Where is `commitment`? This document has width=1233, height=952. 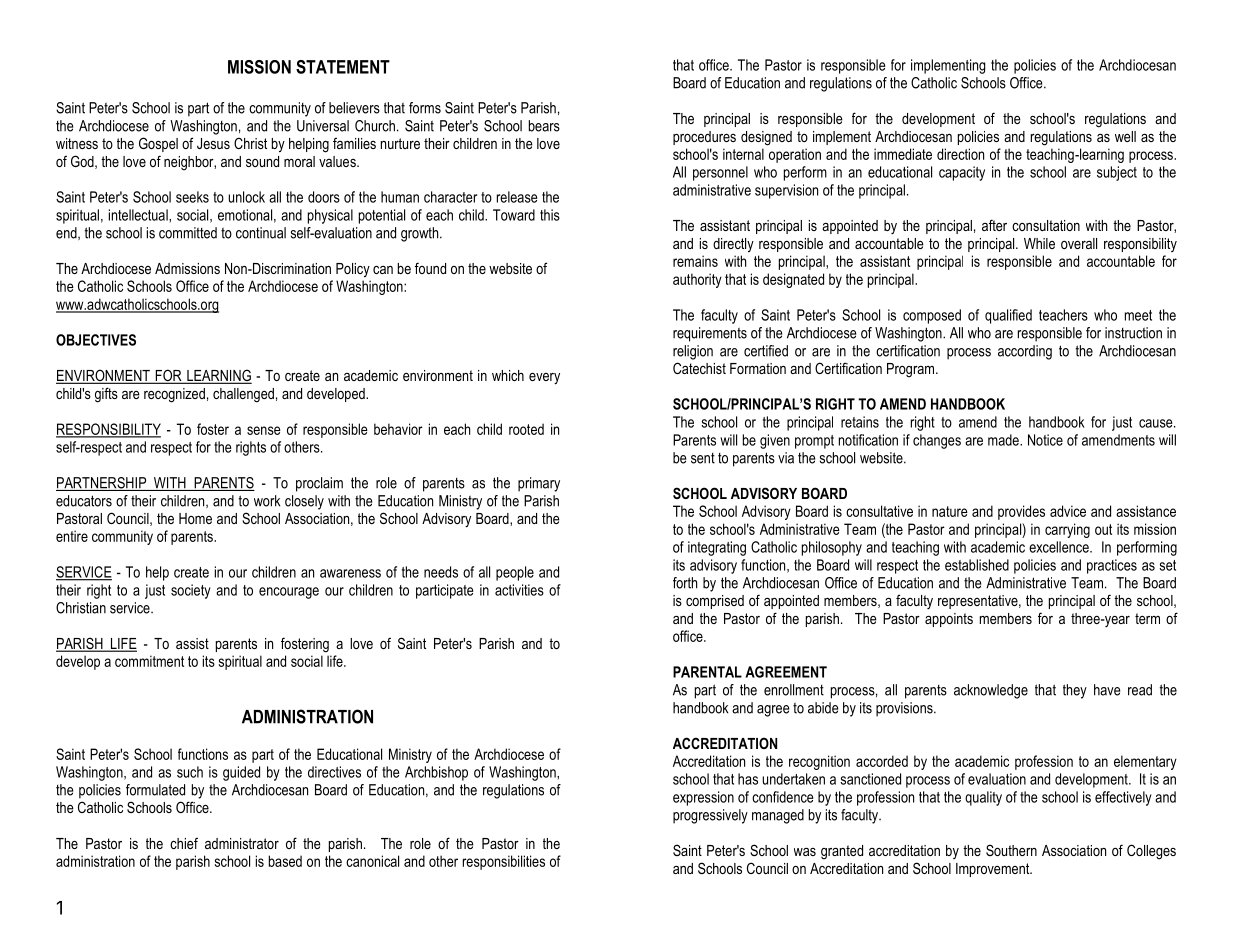
commitment is located at coordinates (149, 661).
